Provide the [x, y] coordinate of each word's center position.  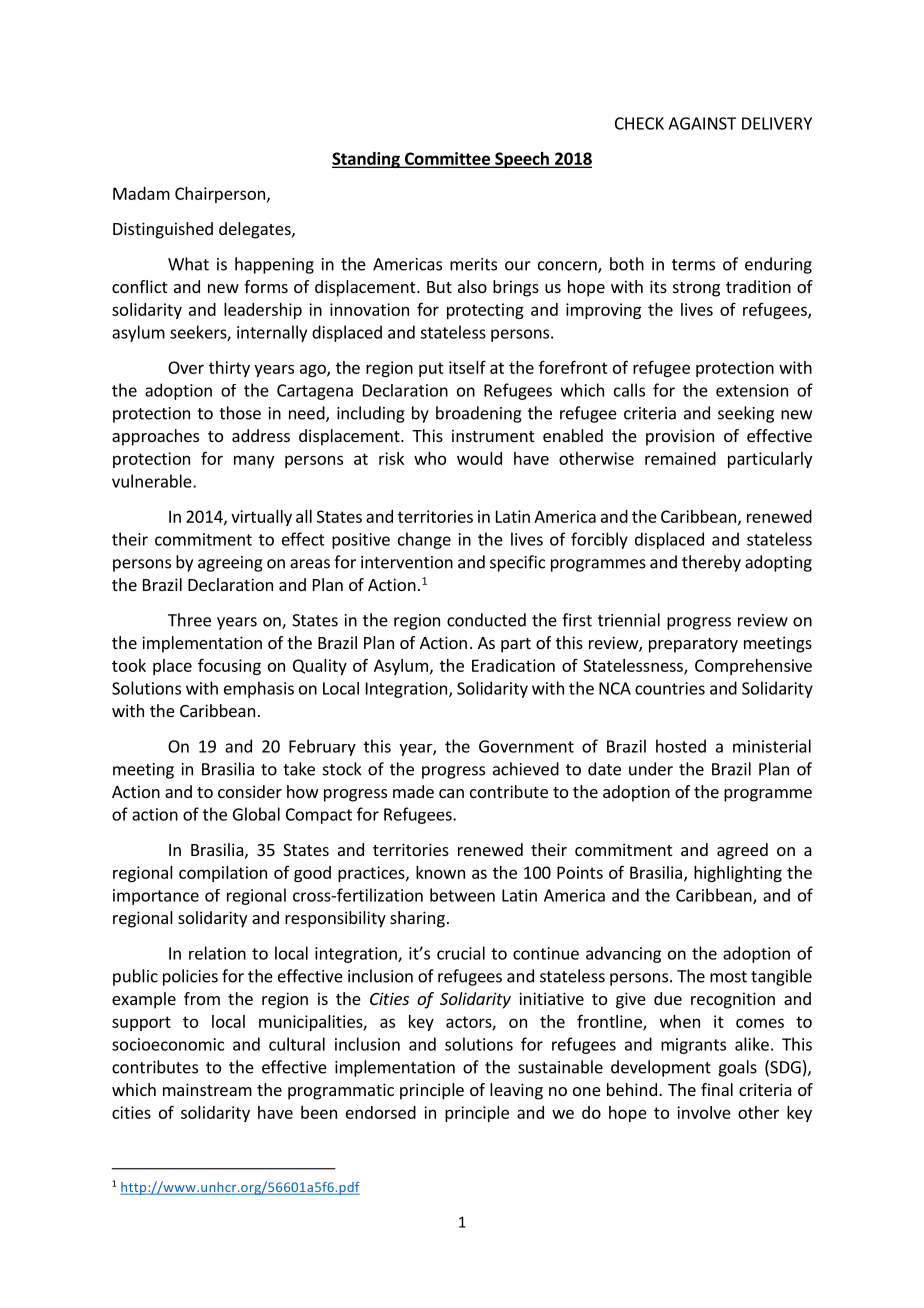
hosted [681, 746]
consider [250, 791]
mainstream [207, 1089]
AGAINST [702, 123]
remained [680, 458]
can [451, 793]
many [254, 461]
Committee [447, 159]
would [479, 458]
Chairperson [220, 195]
